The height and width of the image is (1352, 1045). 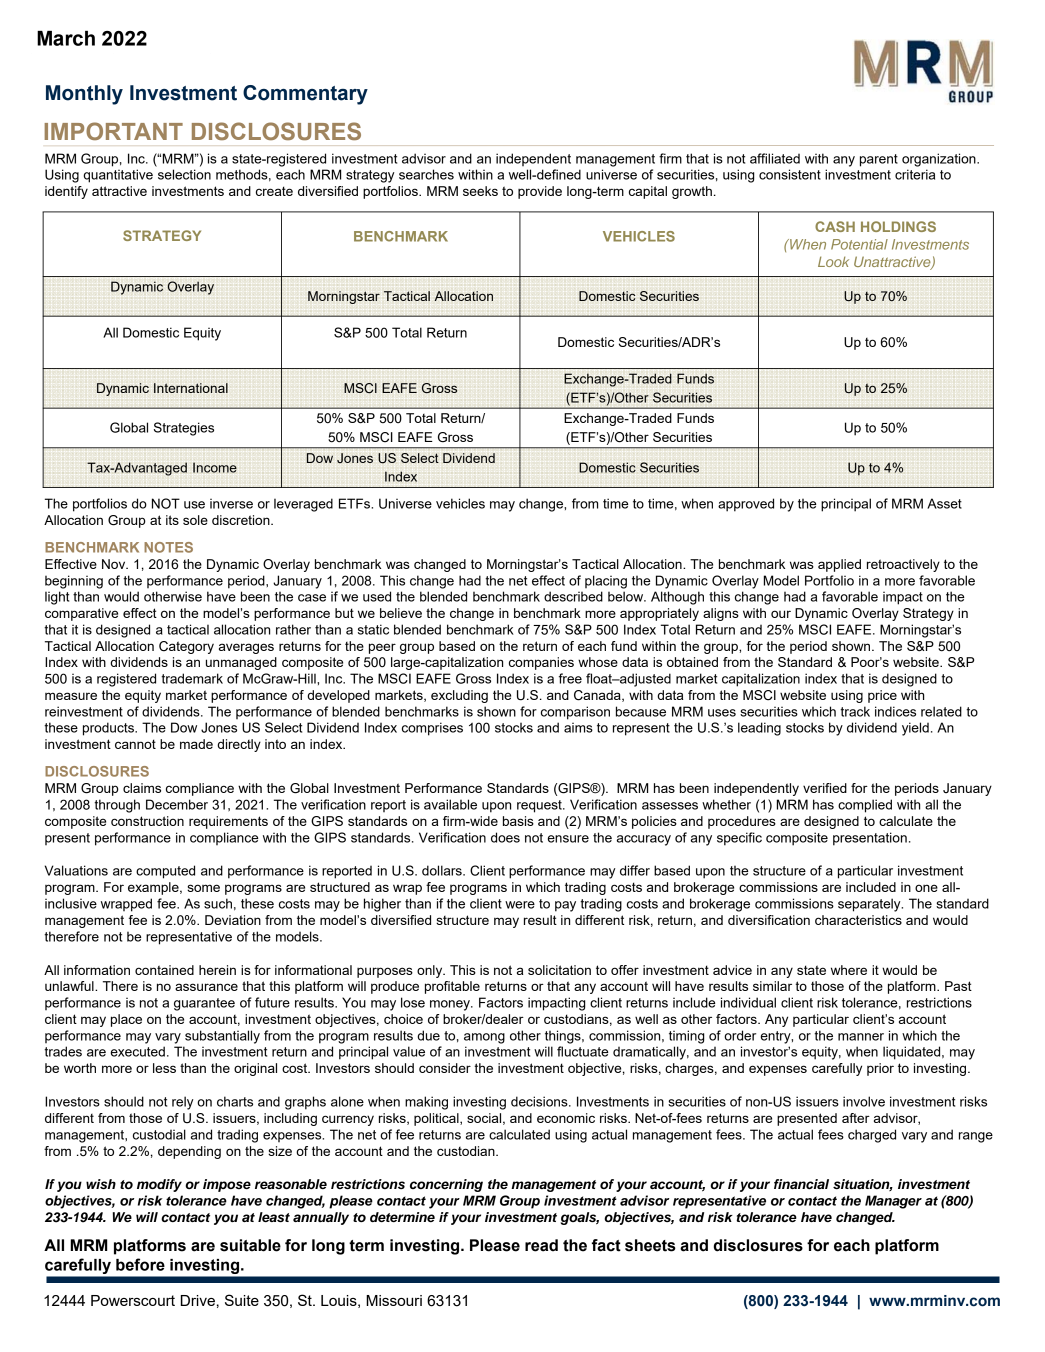 What do you see at coordinates (164, 970) in the image?
I see `contained` at bounding box center [164, 970].
